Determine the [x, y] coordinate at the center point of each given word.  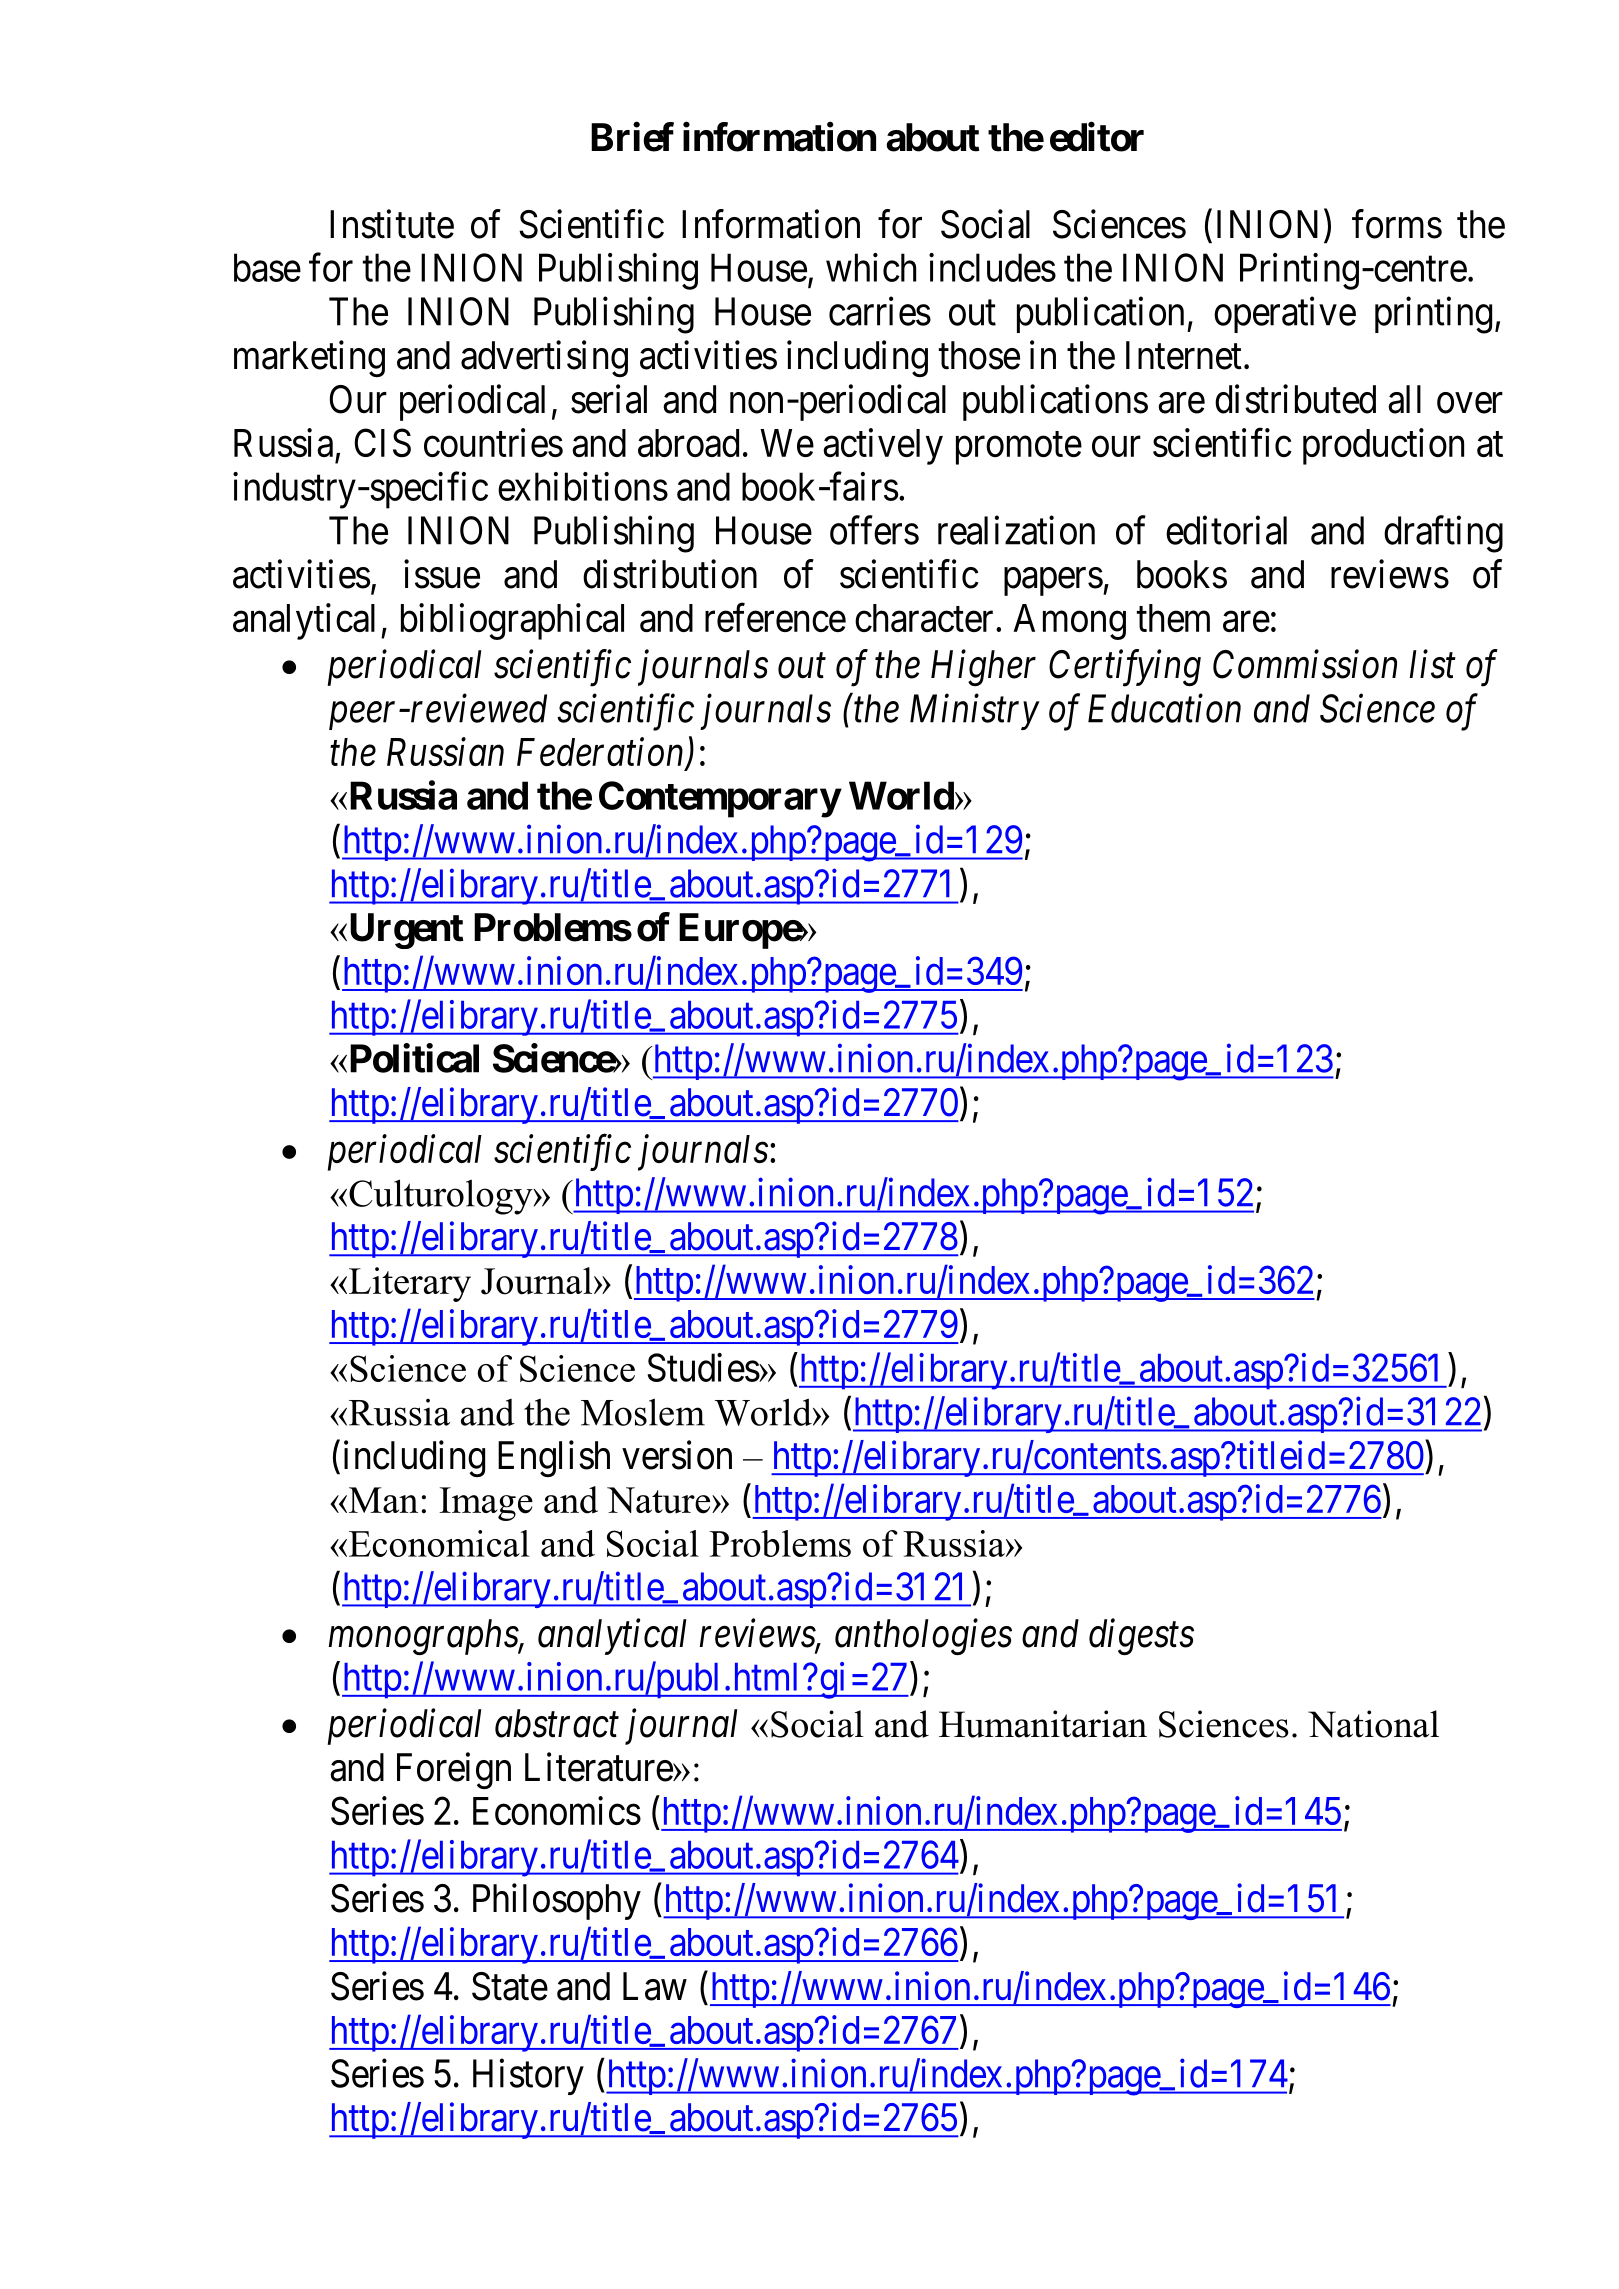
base [267, 267]
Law [655, 1986]
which [871, 267]
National [1373, 1724]
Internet [1184, 355]
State [510, 1986]
